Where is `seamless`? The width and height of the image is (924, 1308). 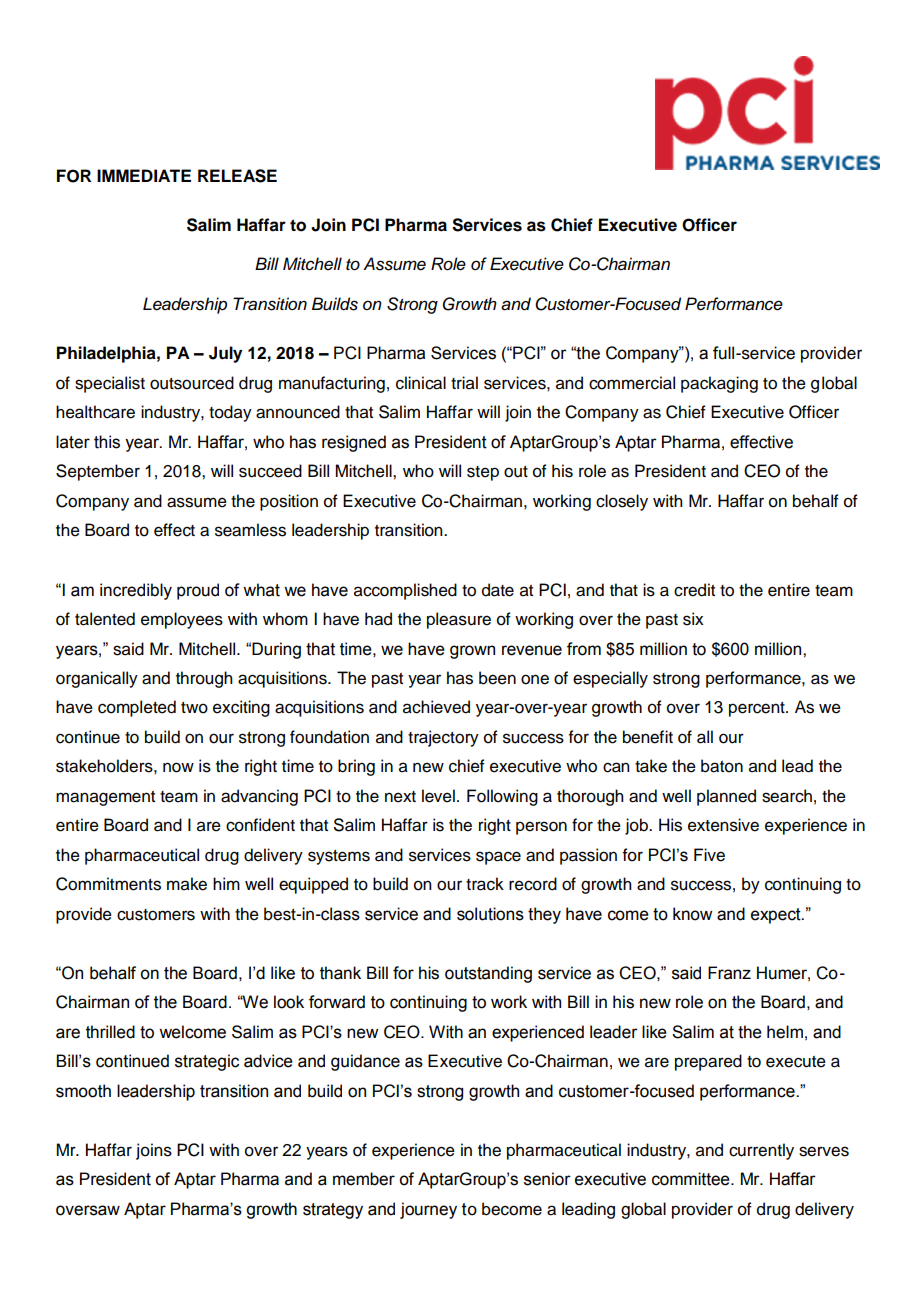
seamless is located at coordinates (250, 530).
